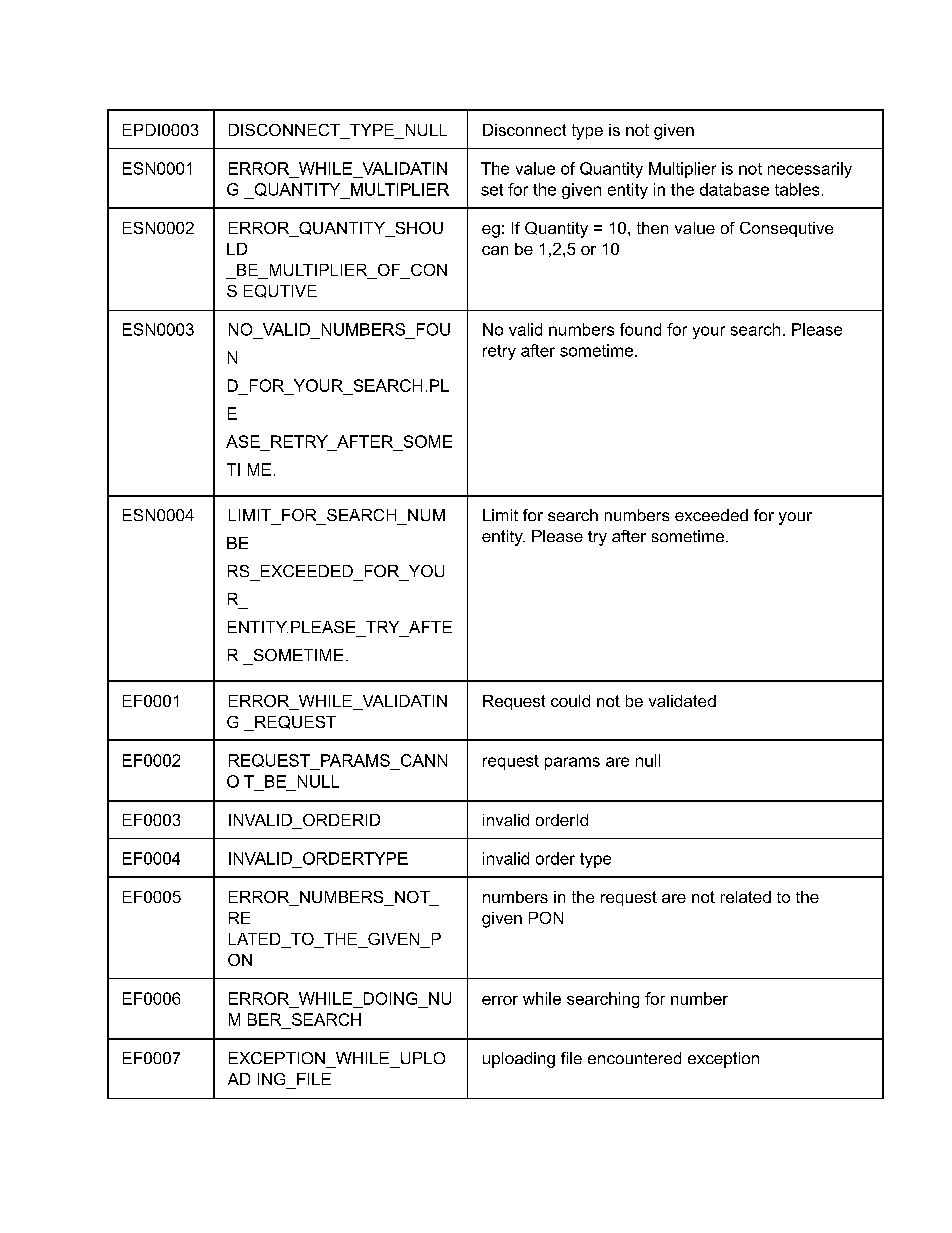 This screenshot has height=1233, width=952. I want to click on tables, so click(797, 189).
